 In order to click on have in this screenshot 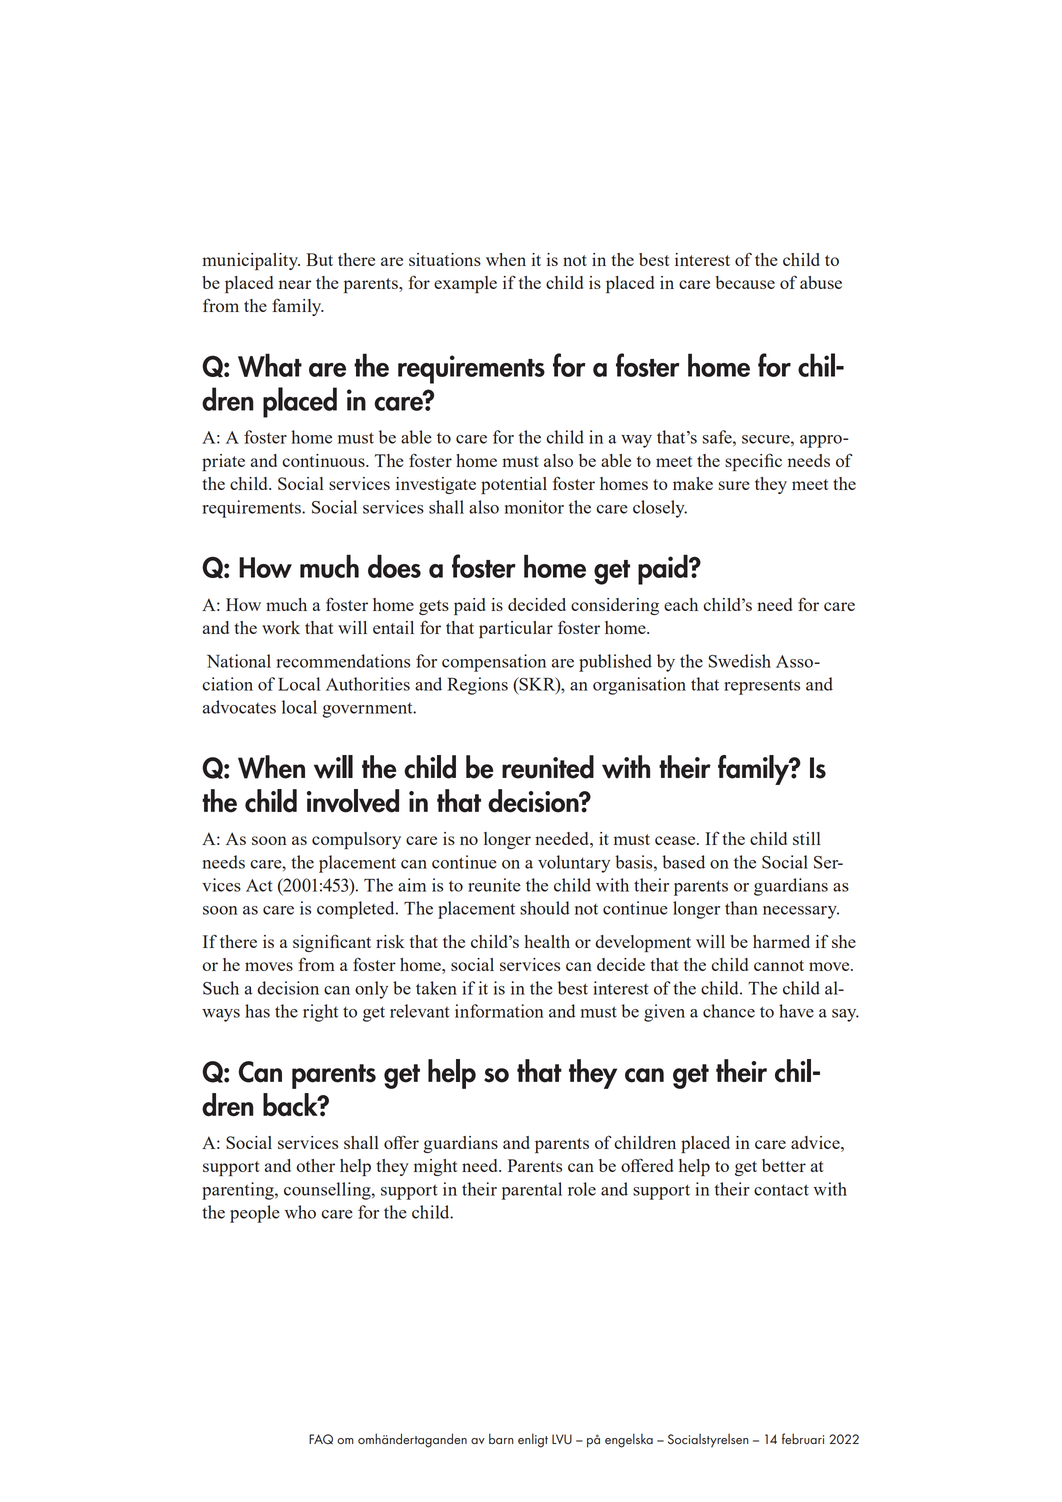, I will do `click(796, 1011)`.
